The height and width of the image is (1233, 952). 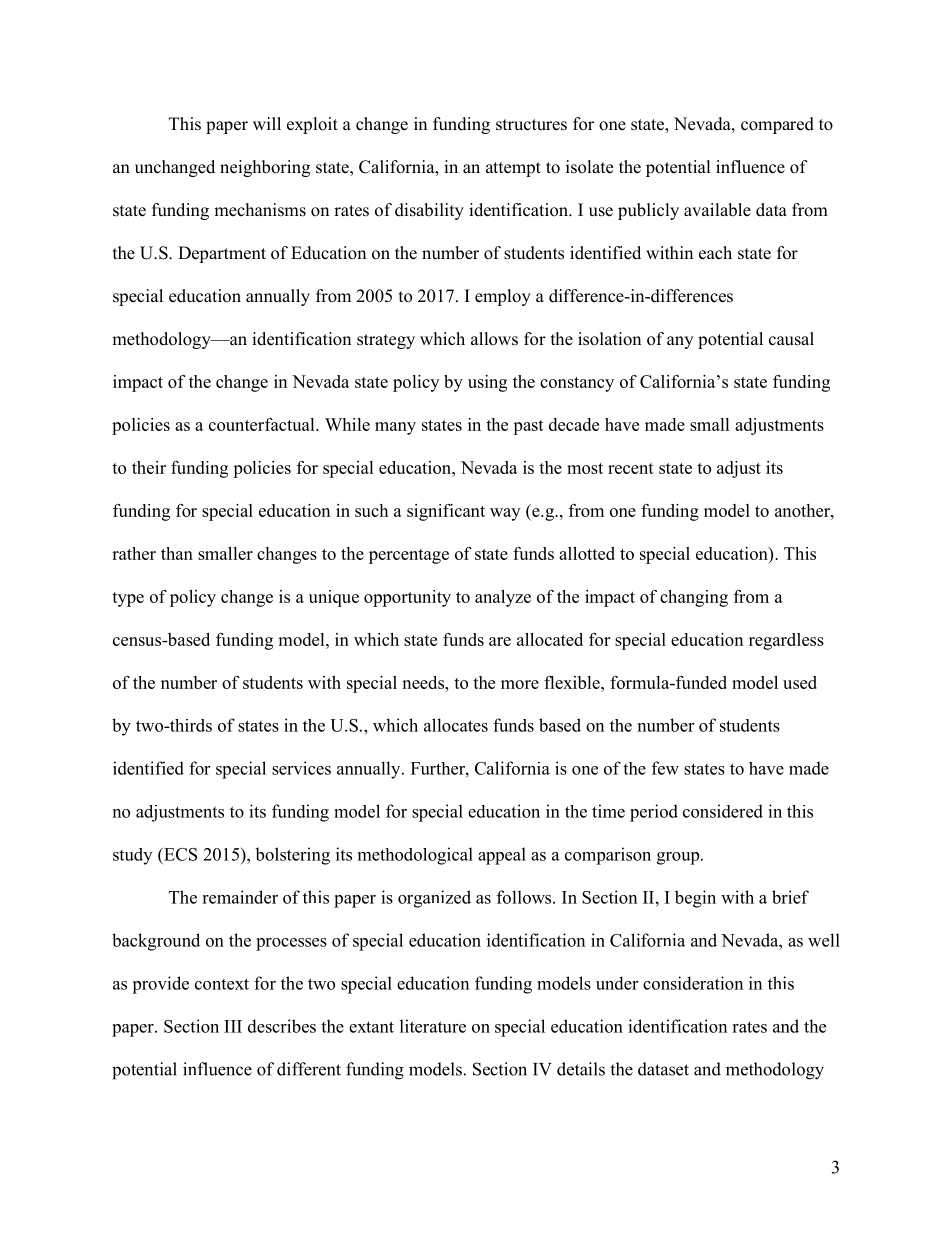 What do you see at coordinates (631, 468) in the image?
I see `recent` at bounding box center [631, 468].
